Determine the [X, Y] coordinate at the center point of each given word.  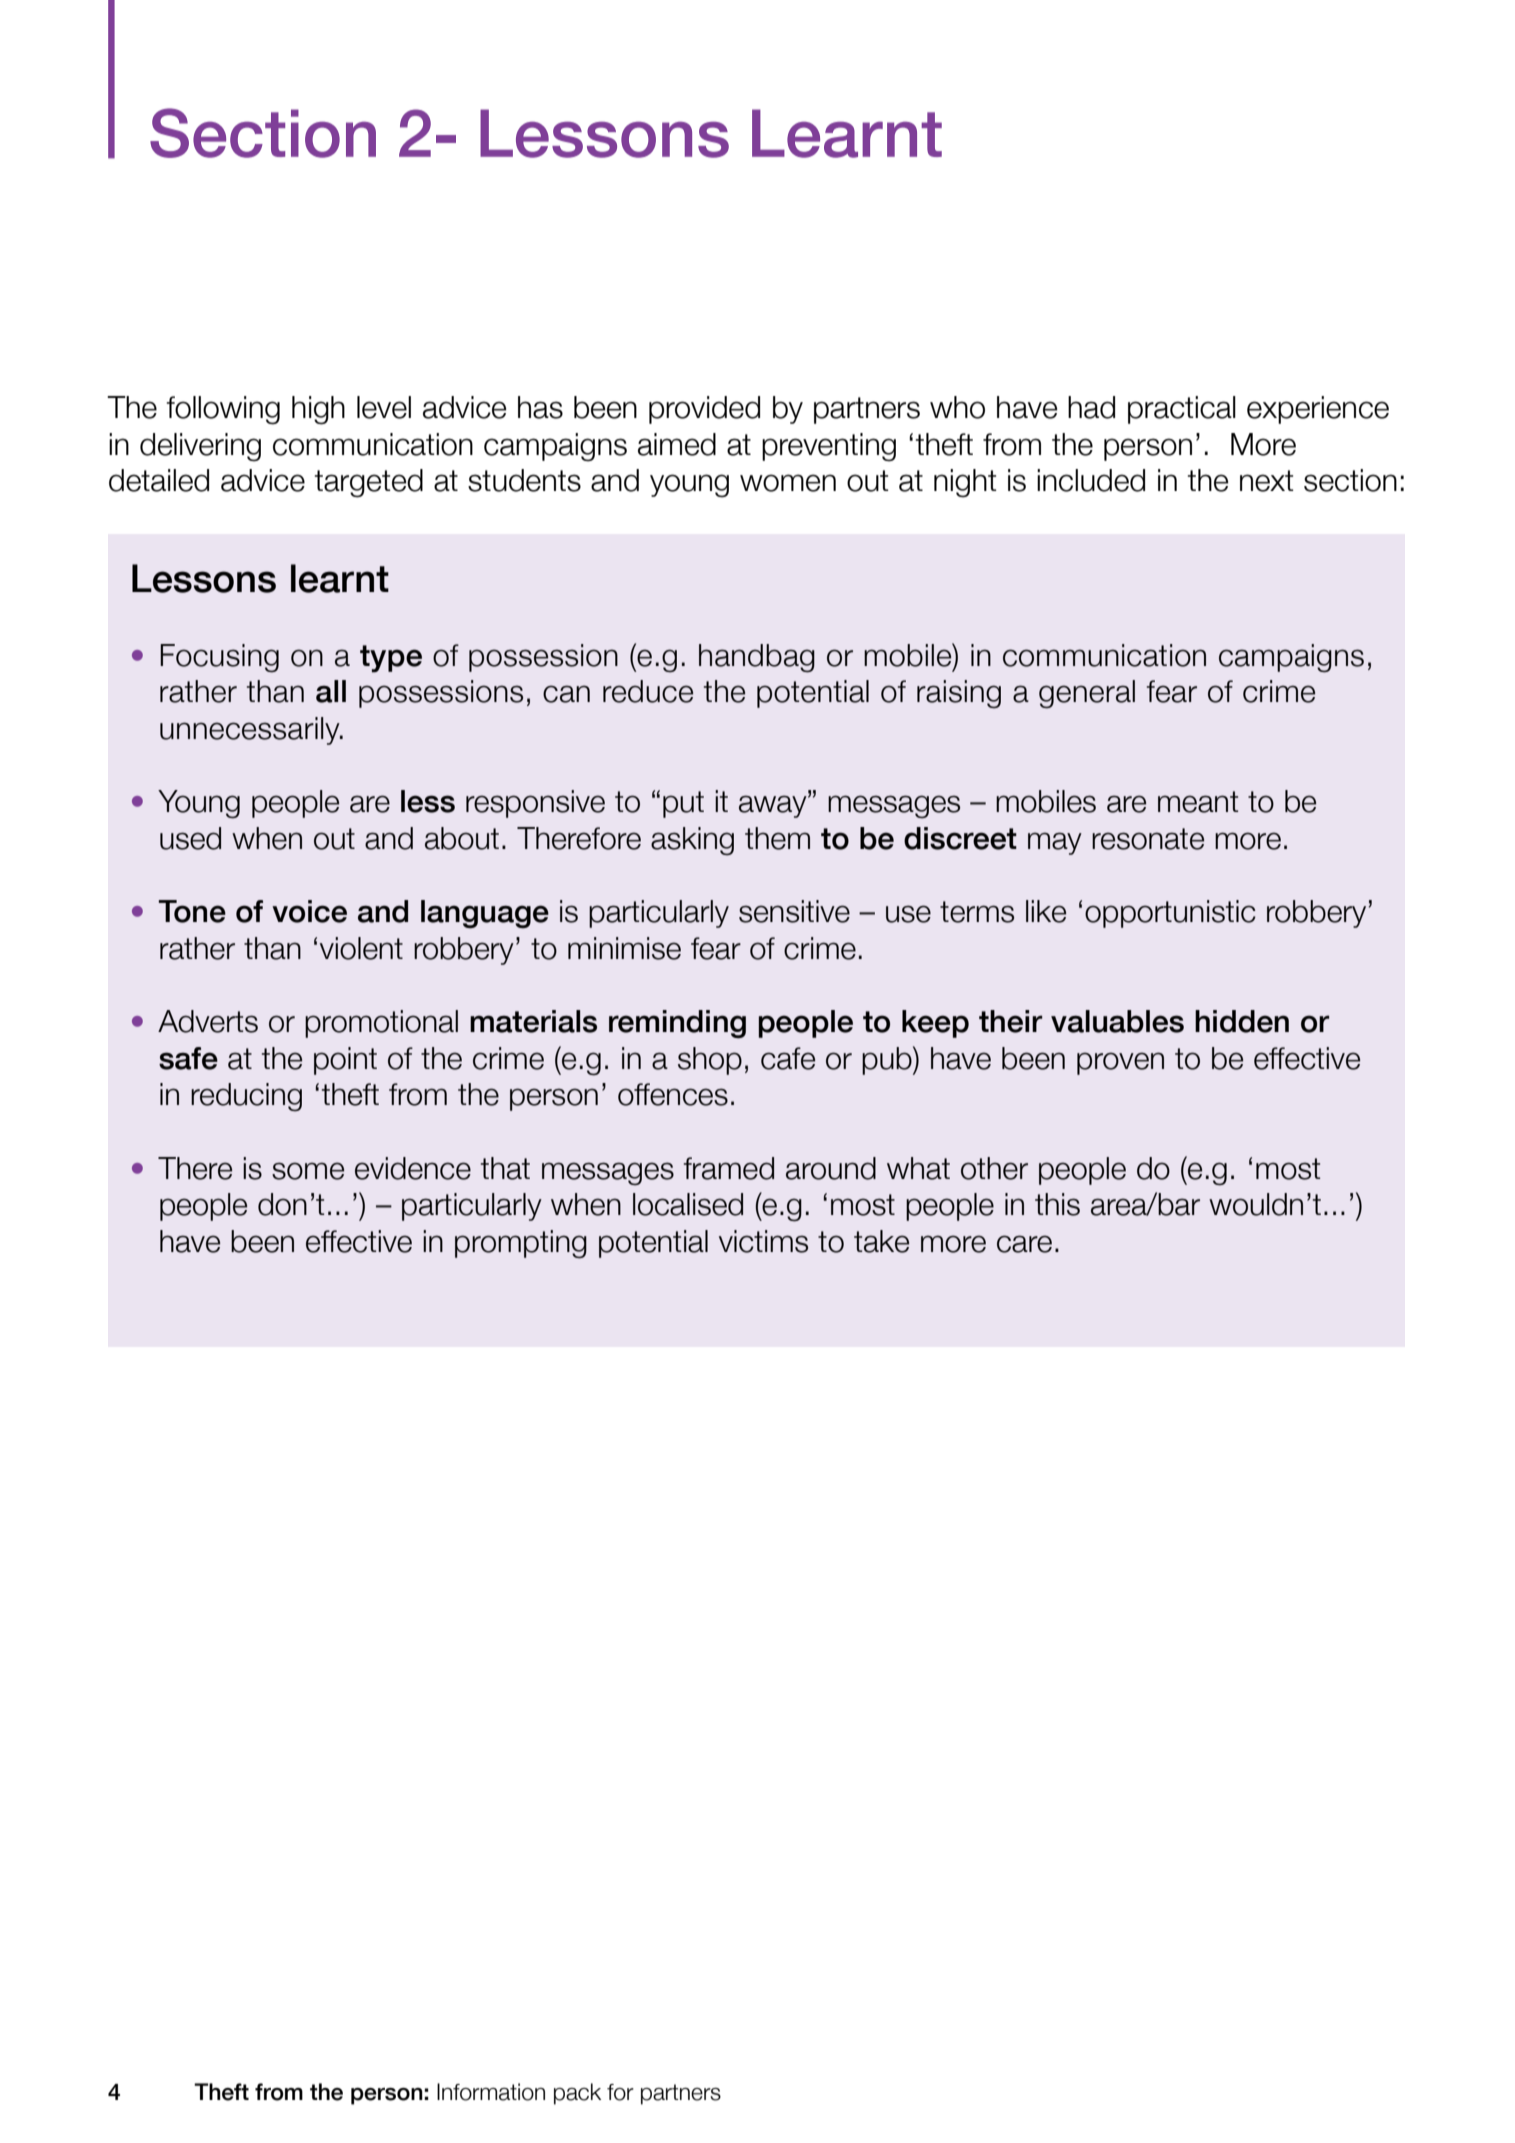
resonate [1148, 839]
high [318, 410]
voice [309, 911]
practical [1182, 410]
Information [491, 2092]
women [788, 483]
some [308, 1171]
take [881, 1241]
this [1057, 1204]
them [777, 838]
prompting [521, 1244]
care [1024, 1244]
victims [763, 1241]
